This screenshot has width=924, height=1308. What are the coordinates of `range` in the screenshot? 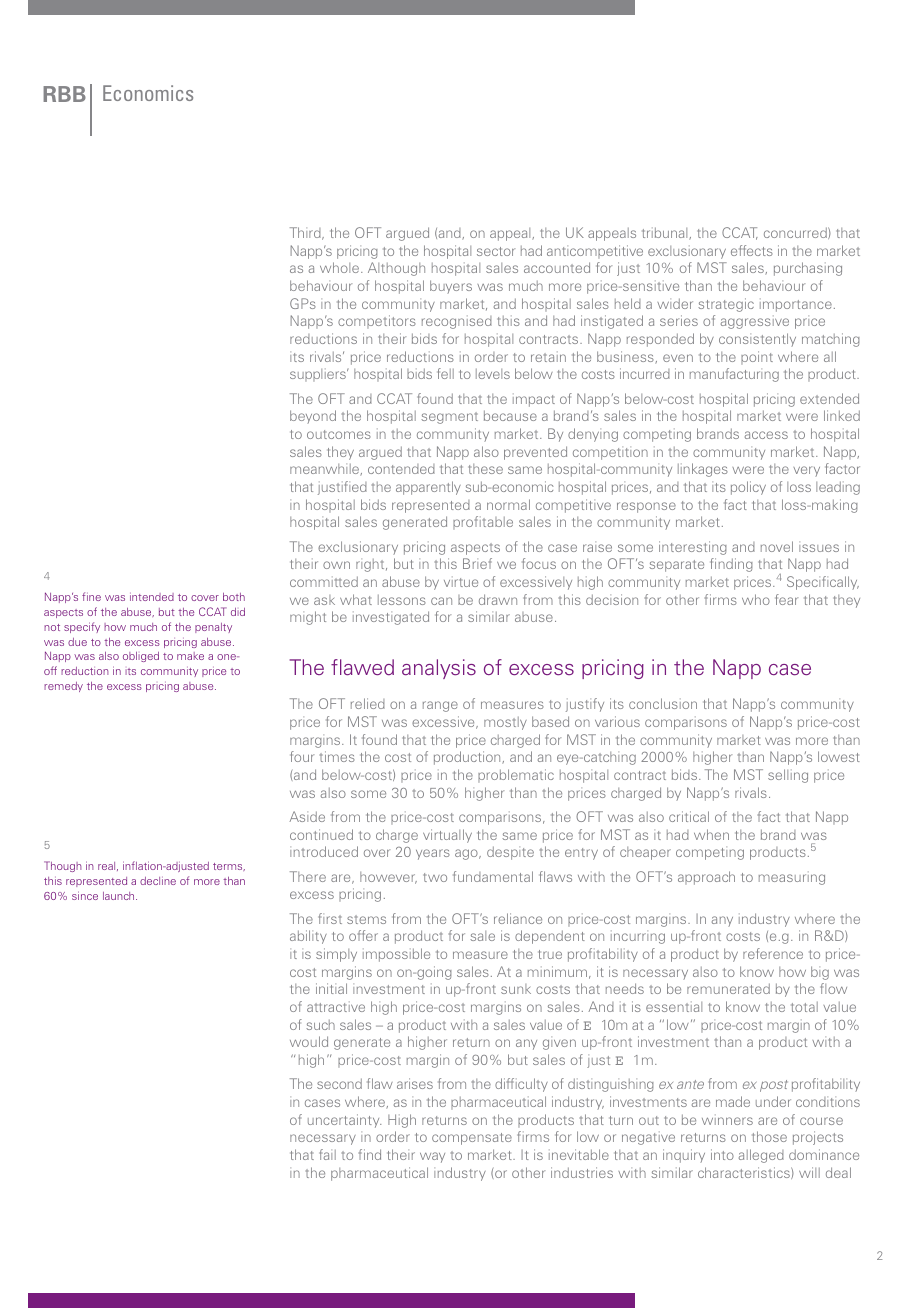 It's located at (440, 706).
